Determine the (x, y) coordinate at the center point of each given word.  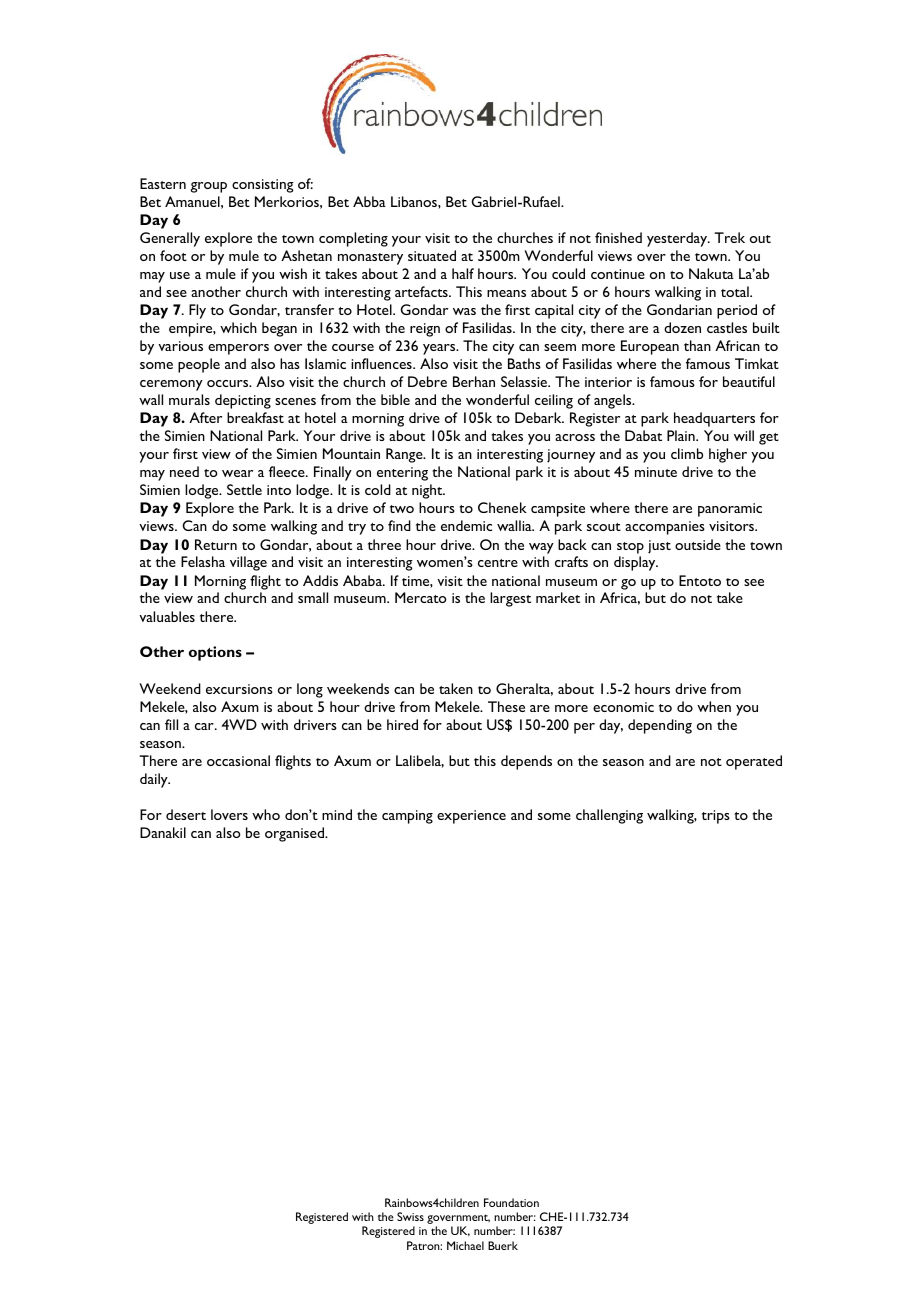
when (714, 706)
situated (432, 255)
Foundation (511, 1202)
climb (687, 453)
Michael (465, 1245)
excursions (239, 689)
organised (296, 834)
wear (237, 473)
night (428, 491)
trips (716, 817)
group (209, 187)
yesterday (678, 239)
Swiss (410, 1216)
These (506, 706)
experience (471, 817)
